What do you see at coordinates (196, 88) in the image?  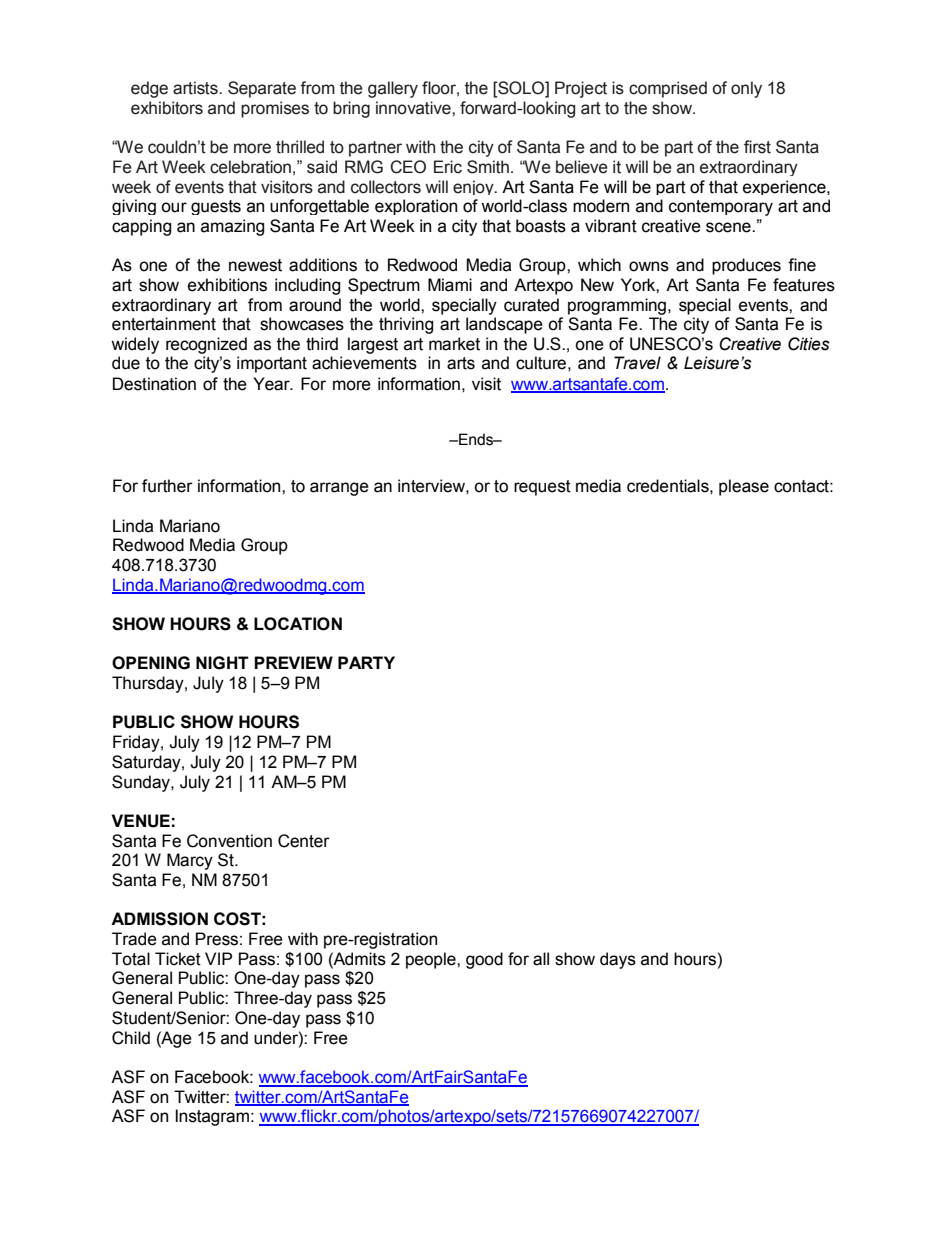 I see `artists` at bounding box center [196, 88].
